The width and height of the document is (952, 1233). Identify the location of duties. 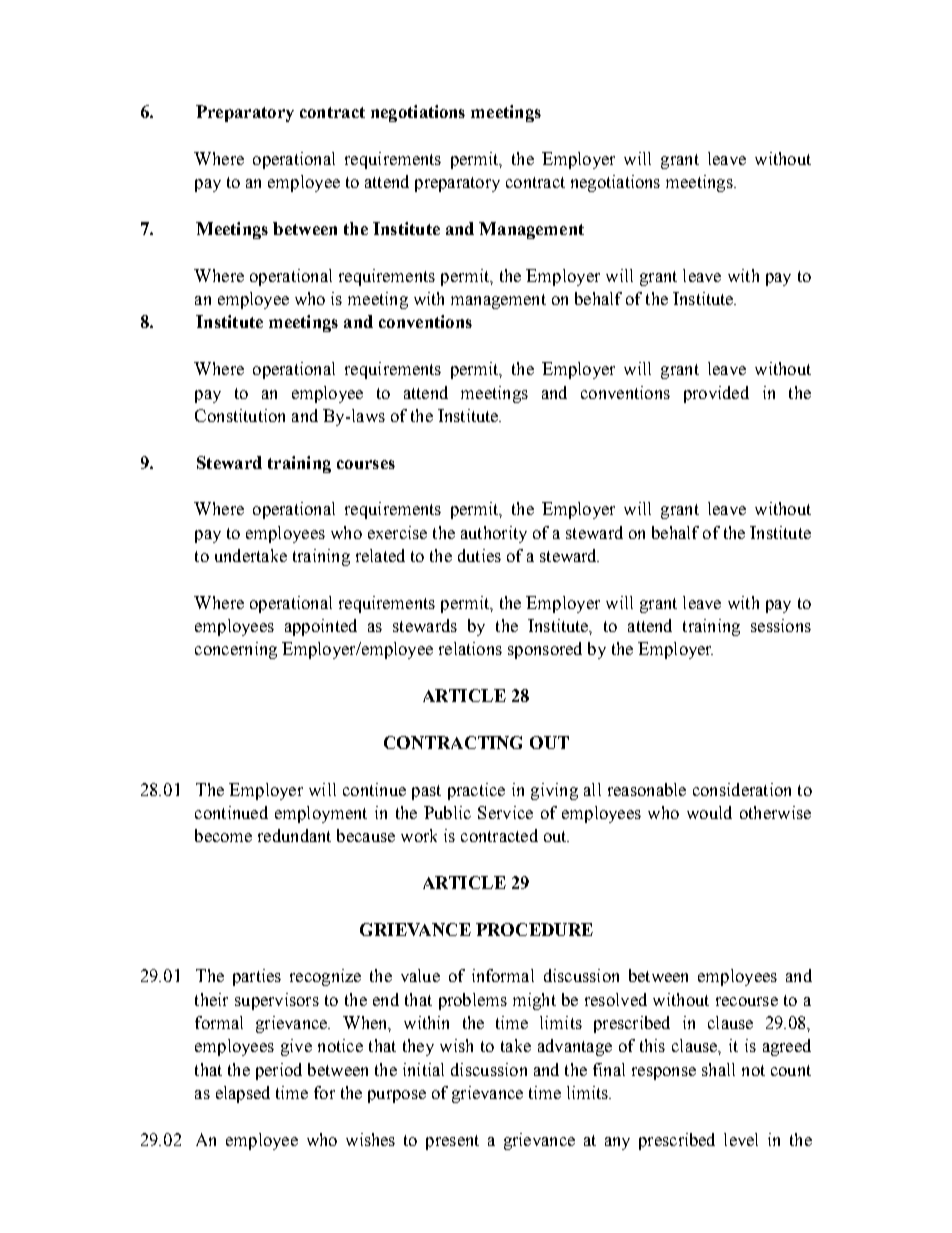
(479, 555).
